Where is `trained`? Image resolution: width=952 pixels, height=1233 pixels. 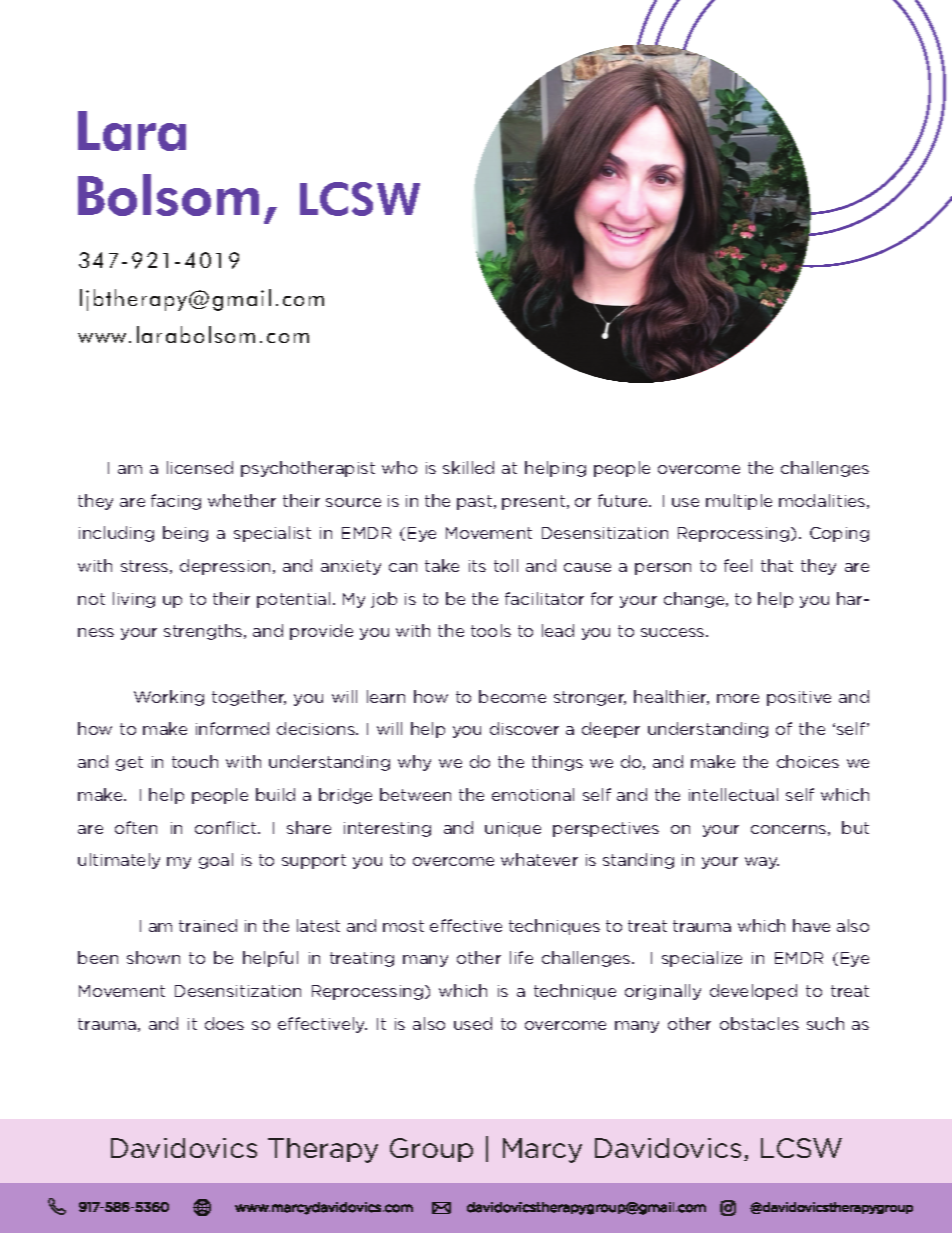 trained is located at coordinates (208, 925).
